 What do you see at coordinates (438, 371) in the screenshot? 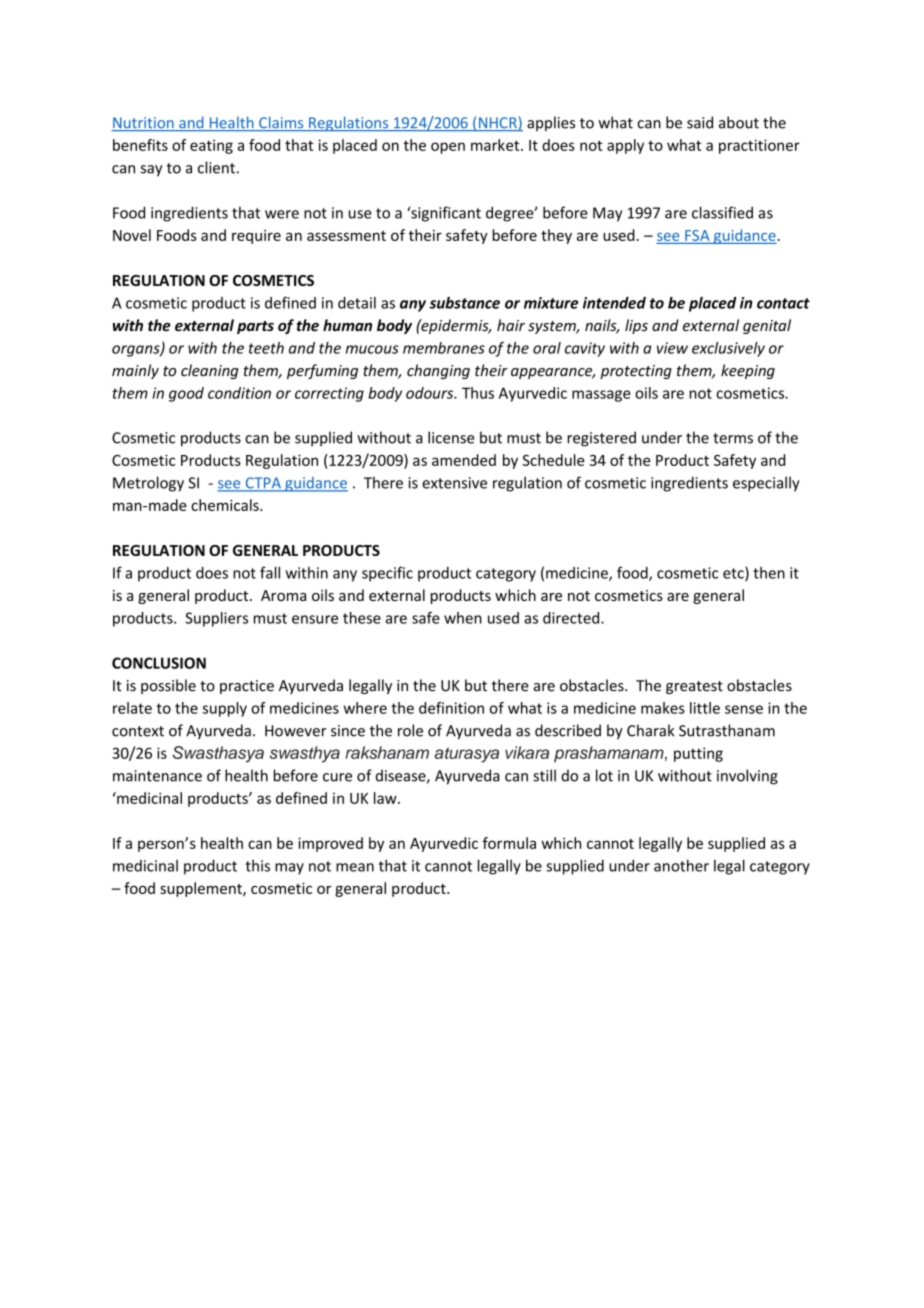
I see `changing` at bounding box center [438, 371].
